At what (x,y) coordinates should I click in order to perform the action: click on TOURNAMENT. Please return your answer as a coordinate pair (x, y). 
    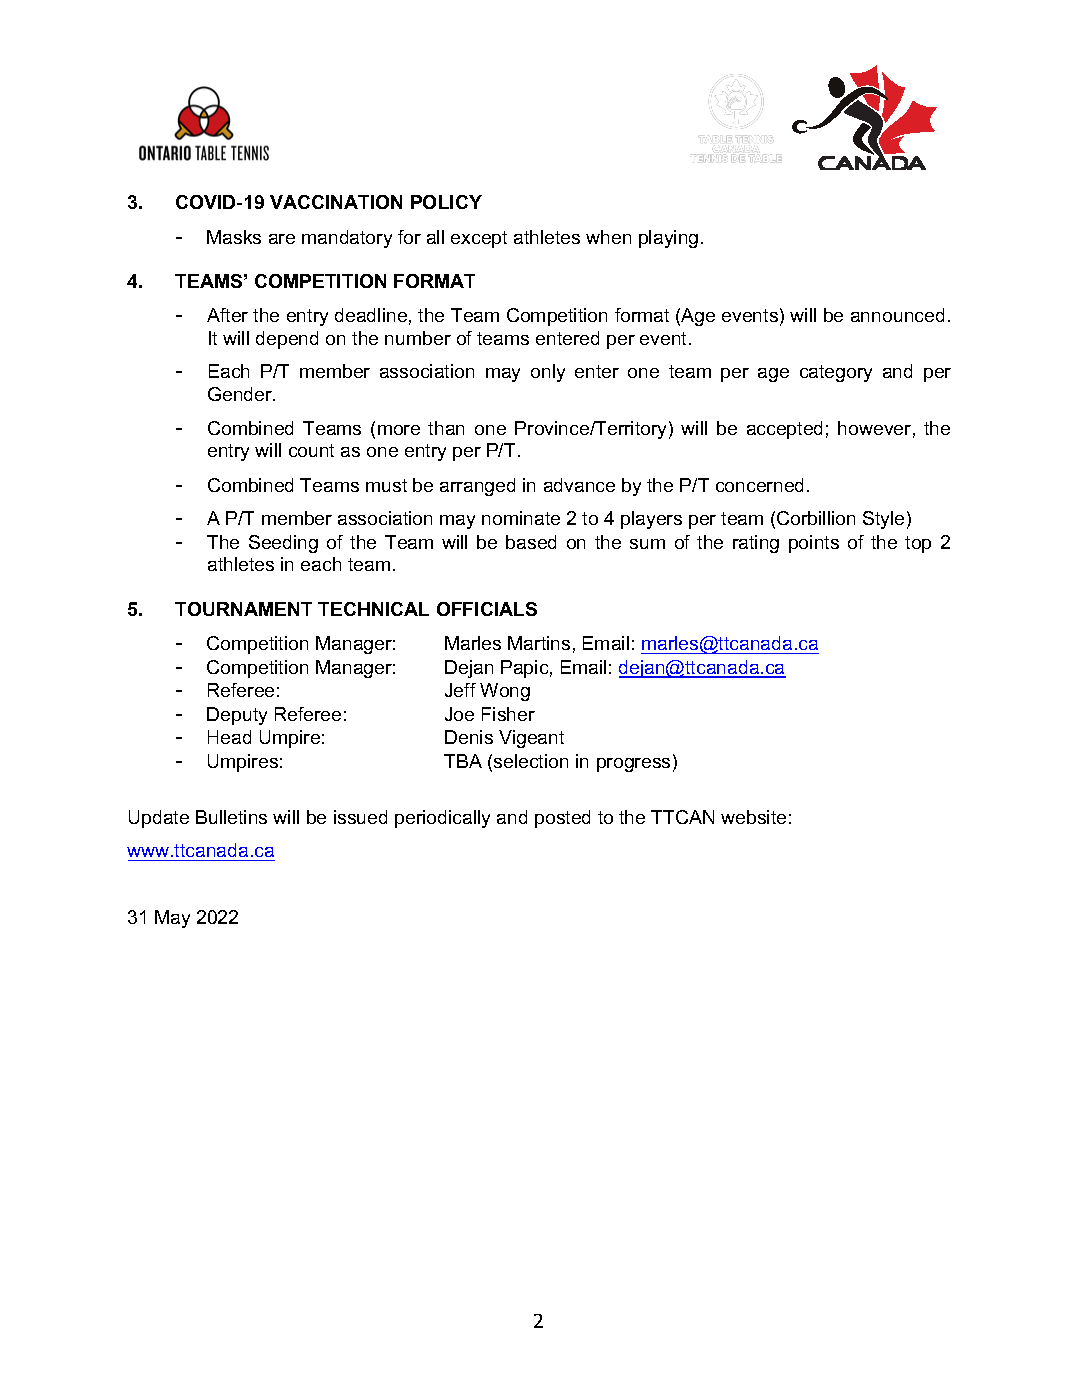
    Looking at the image, I should click on (243, 609).
